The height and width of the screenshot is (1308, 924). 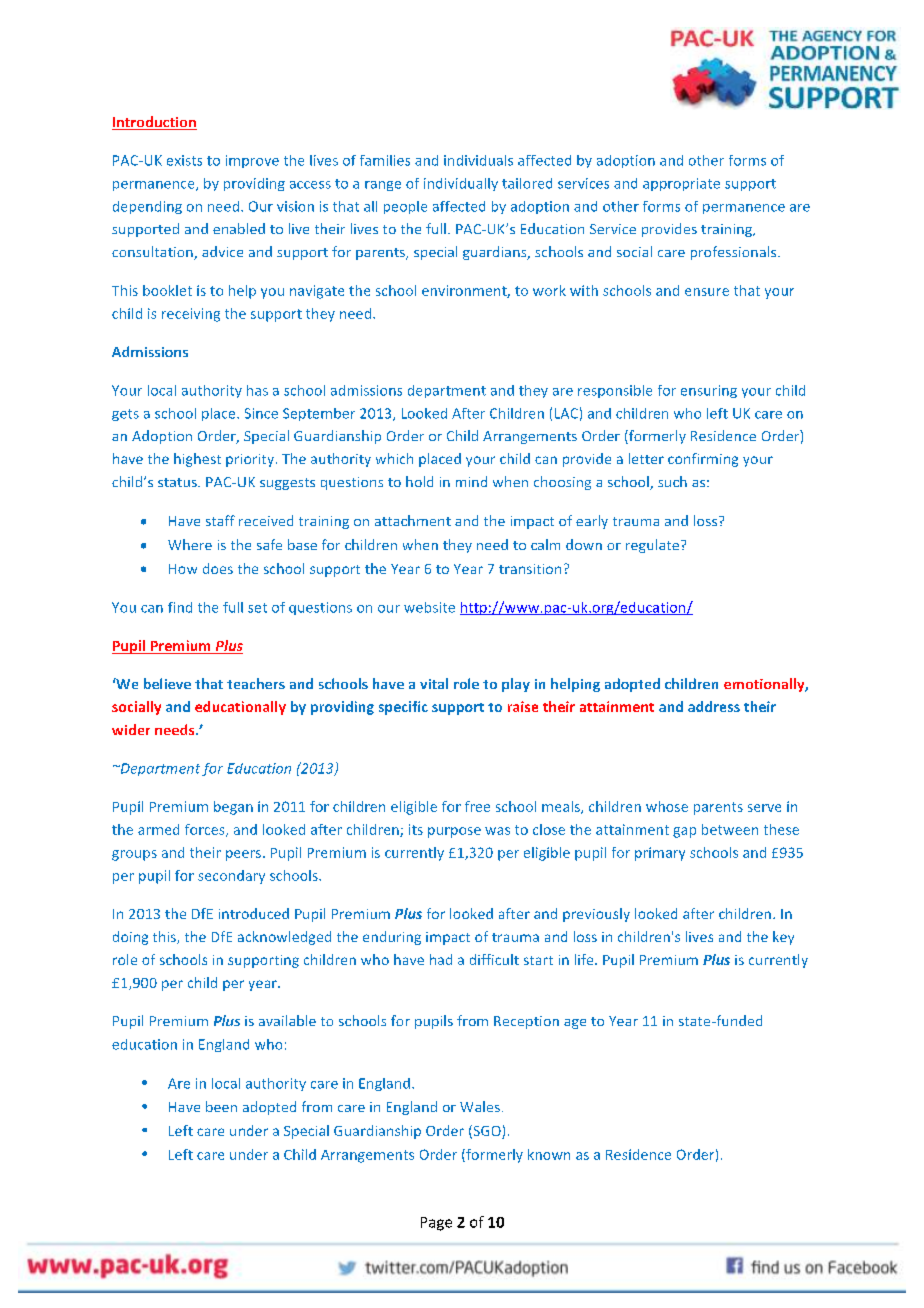 I want to click on been, so click(x=221, y=1106).
